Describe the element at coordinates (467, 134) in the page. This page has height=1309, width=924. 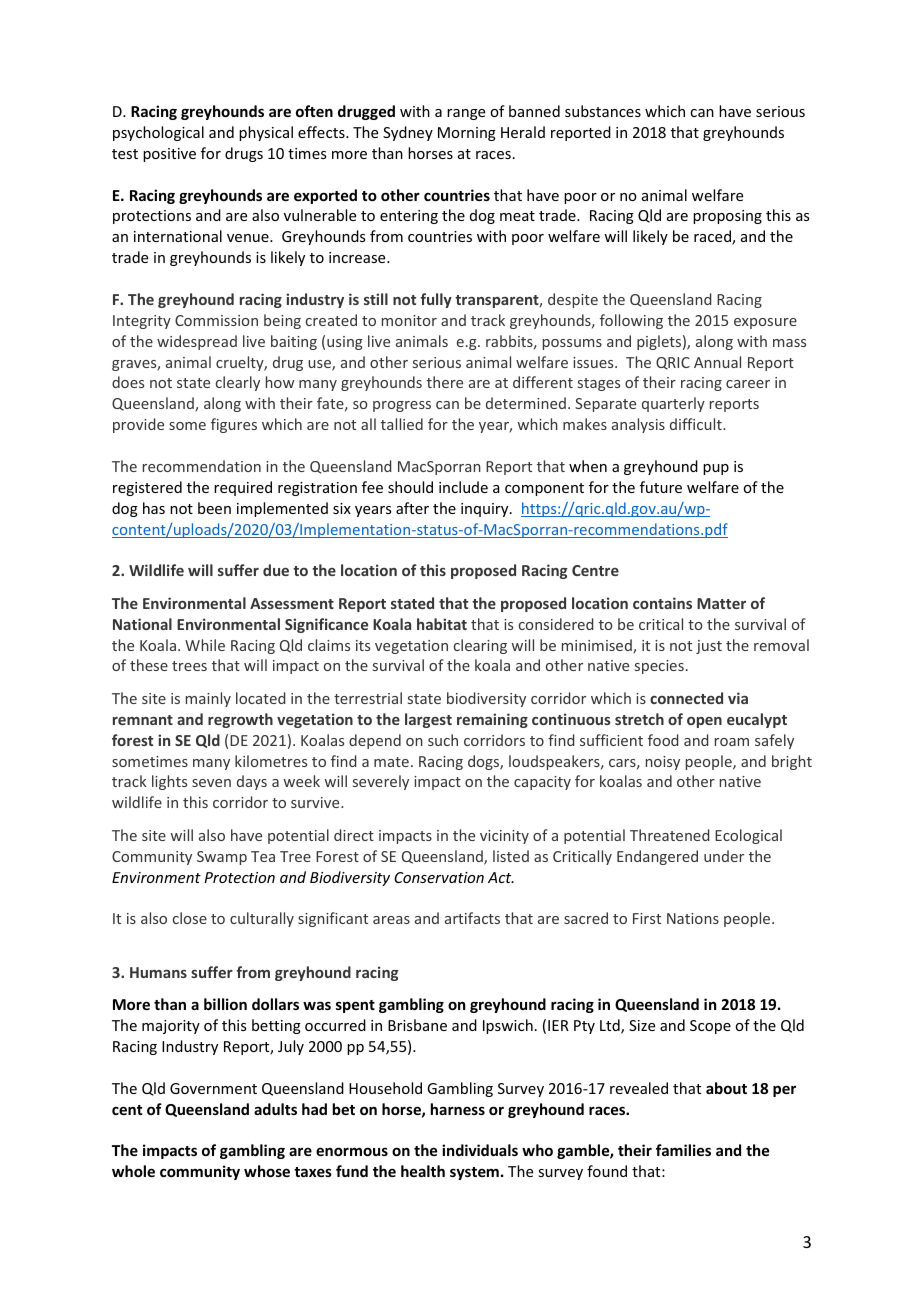
I see `Morning` at that location.
